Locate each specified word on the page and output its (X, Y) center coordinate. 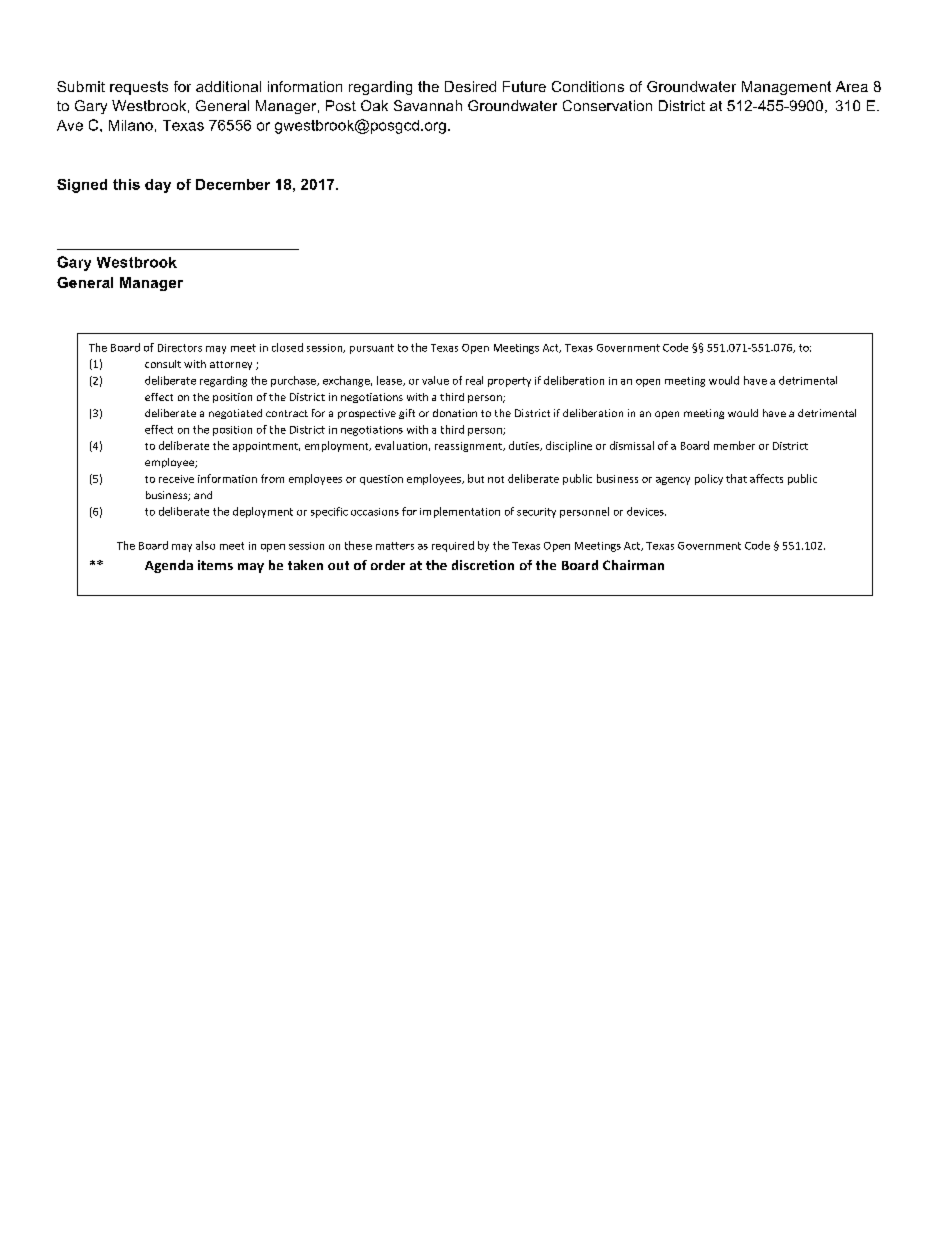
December (233, 184)
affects (766, 478)
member (734, 445)
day (158, 186)
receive (176, 479)
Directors (180, 348)
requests (139, 88)
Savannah (428, 105)
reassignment (469, 447)
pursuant (372, 349)
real (474, 380)
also (205, 545)
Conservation (607, 105)
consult (163, 364)
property (509, 382)
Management (786, 88)
